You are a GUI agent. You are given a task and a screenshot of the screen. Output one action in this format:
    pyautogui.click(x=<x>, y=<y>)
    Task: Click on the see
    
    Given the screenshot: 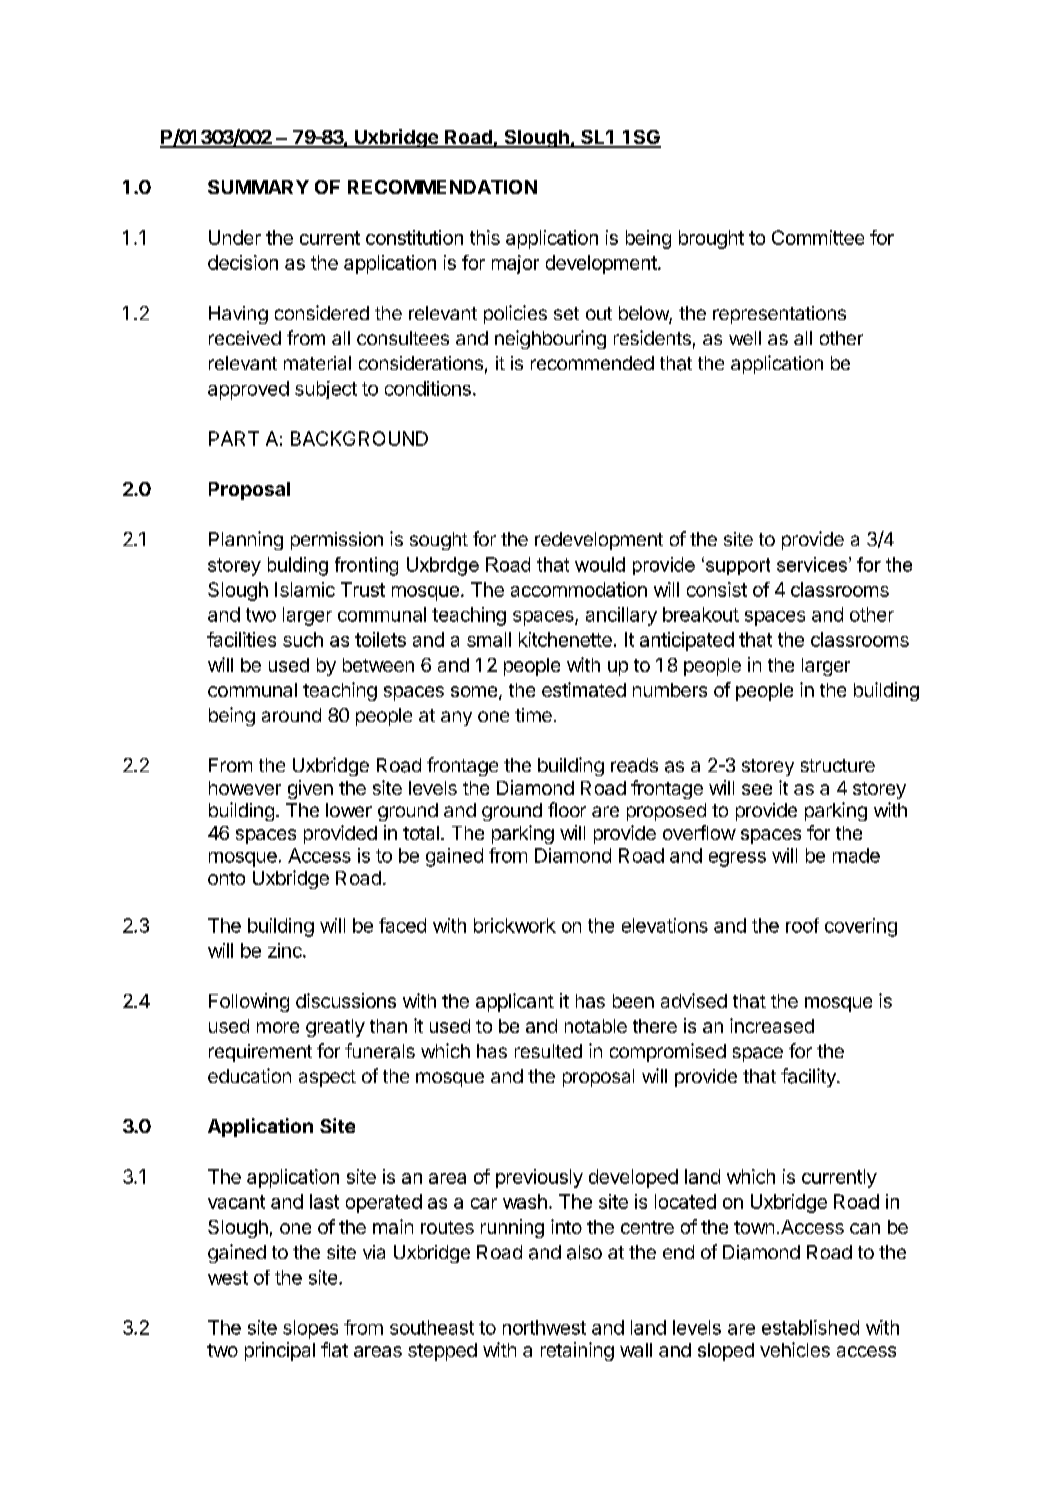 What is the action you would take?
    pyautogui.click(x=757, y=789)
